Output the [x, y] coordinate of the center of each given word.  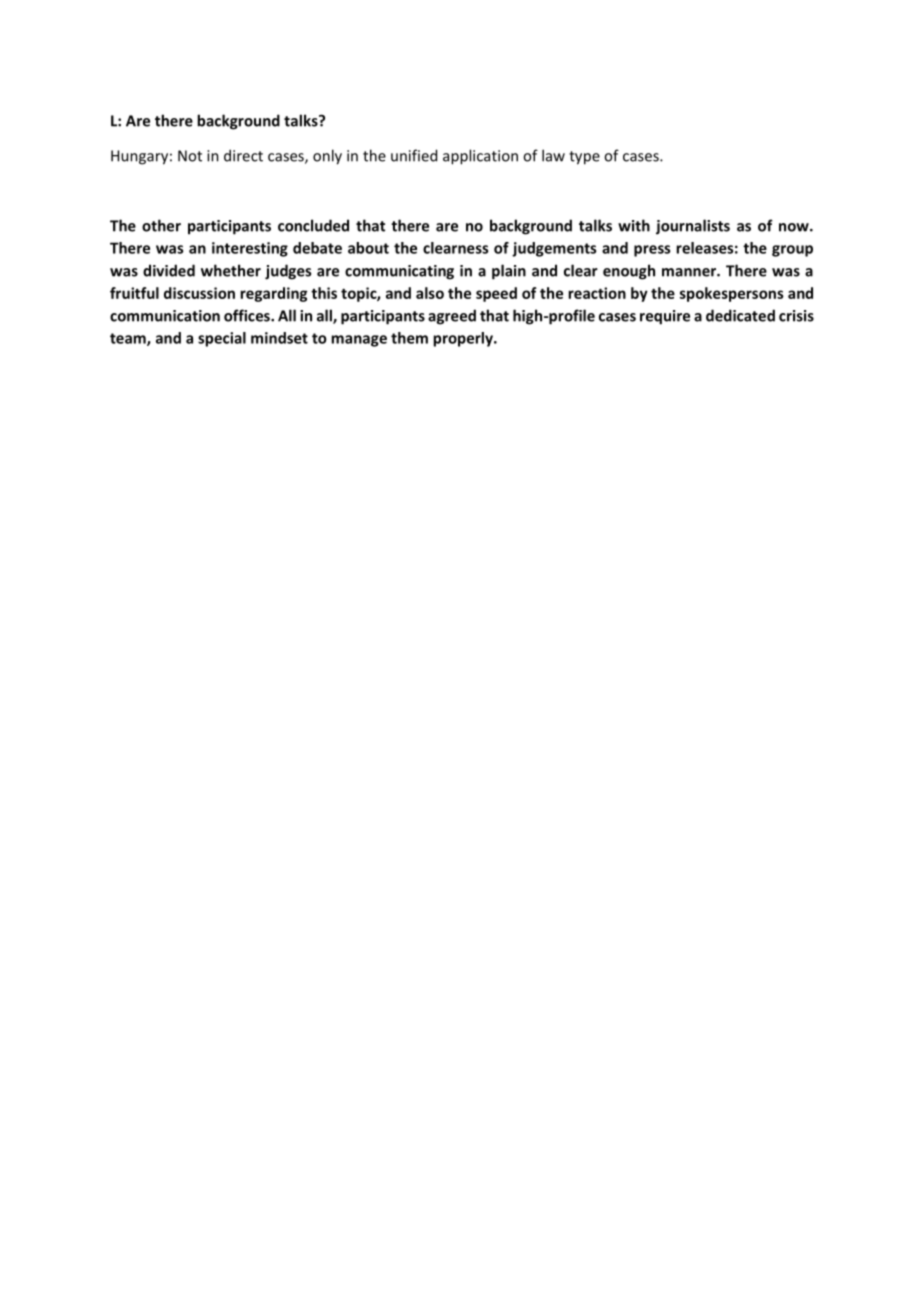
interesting [250, 249]
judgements [554, 249]
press [652, 251]
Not [190, 156]
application [480, 157]
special [222, 339]
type [584, 158]
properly [464, 339]
